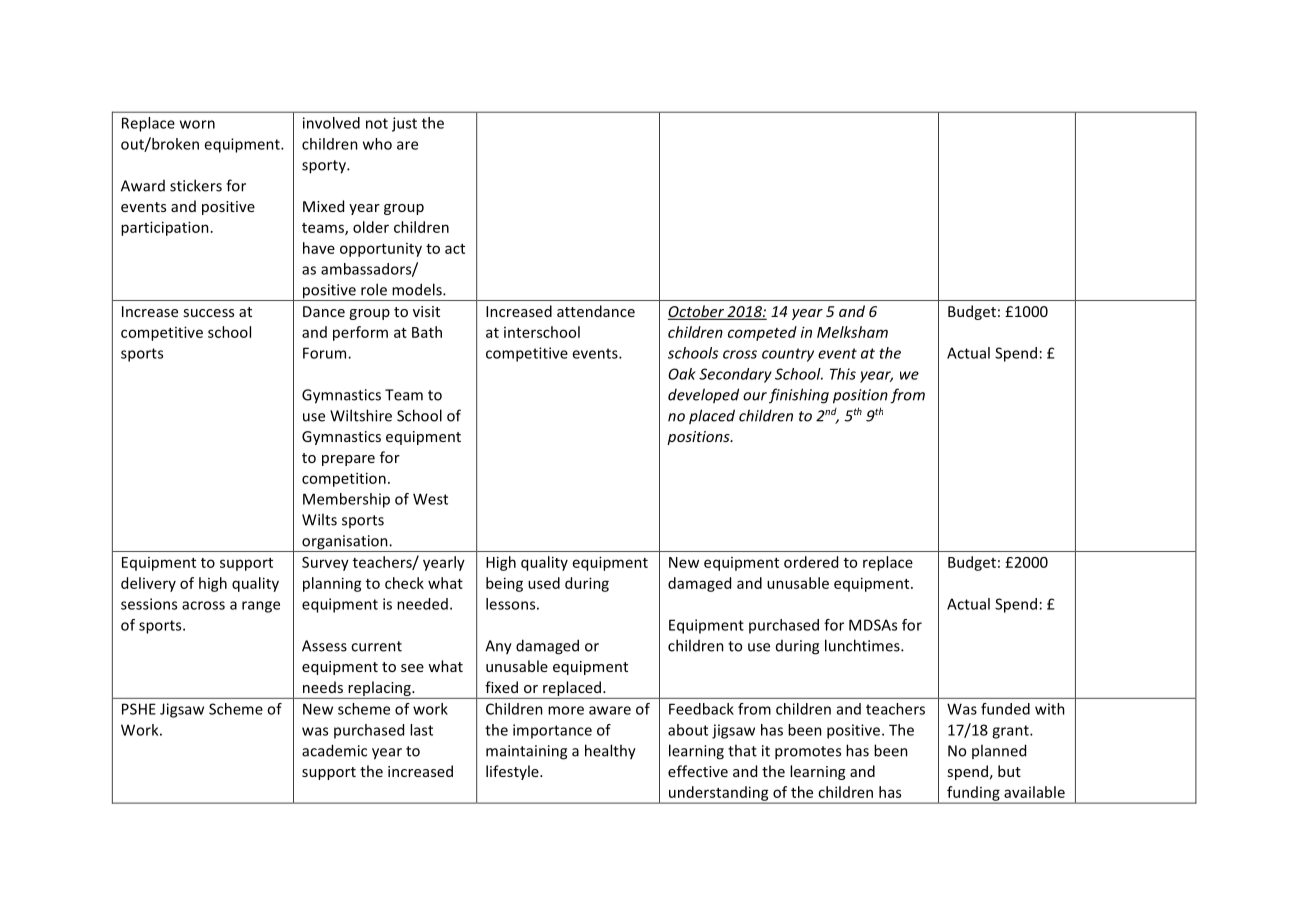  Describe the element at coordinates (334, 750) in the screenshot. I see `academic` at that location.
